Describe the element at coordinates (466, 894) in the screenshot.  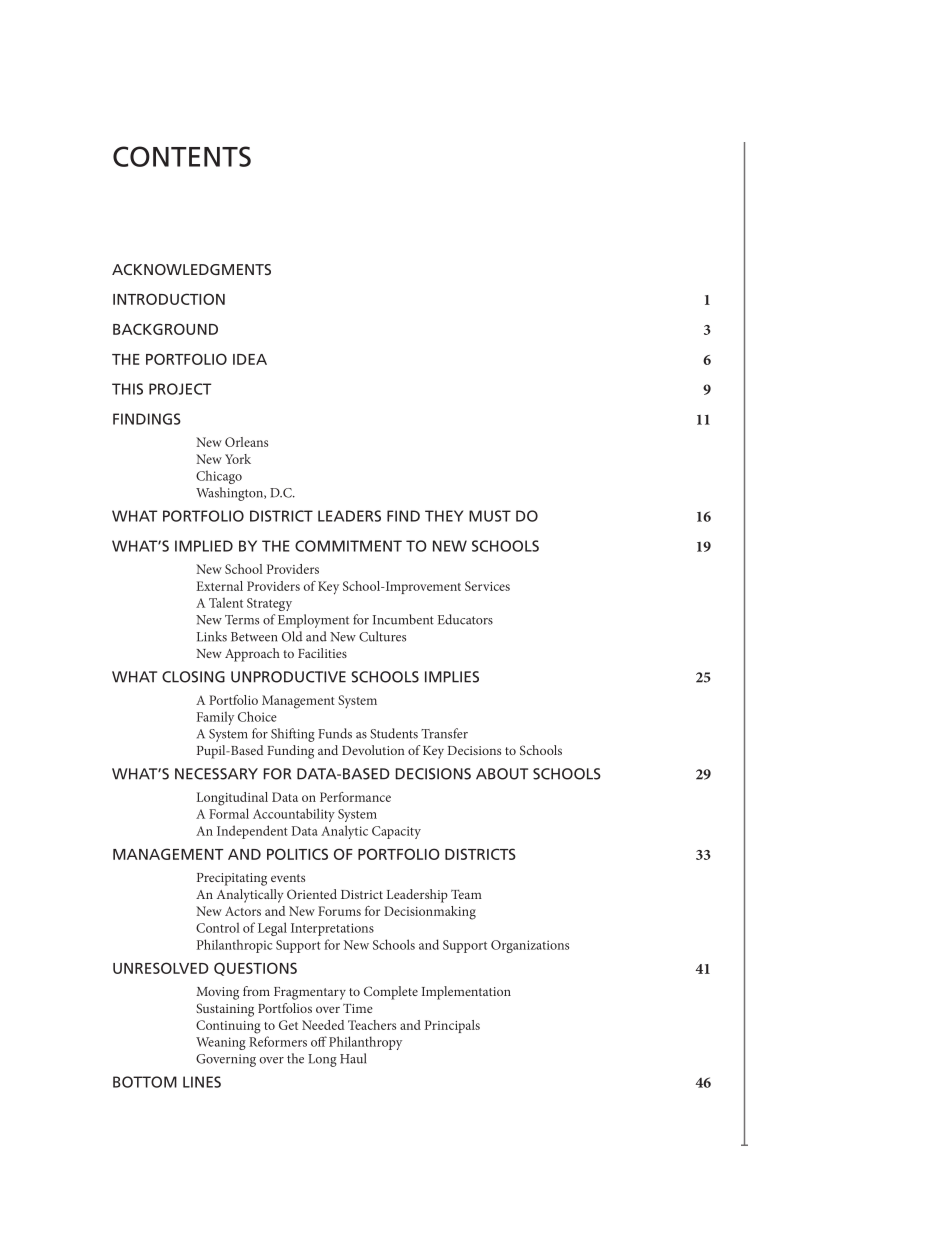
I see `Team` at that location.
